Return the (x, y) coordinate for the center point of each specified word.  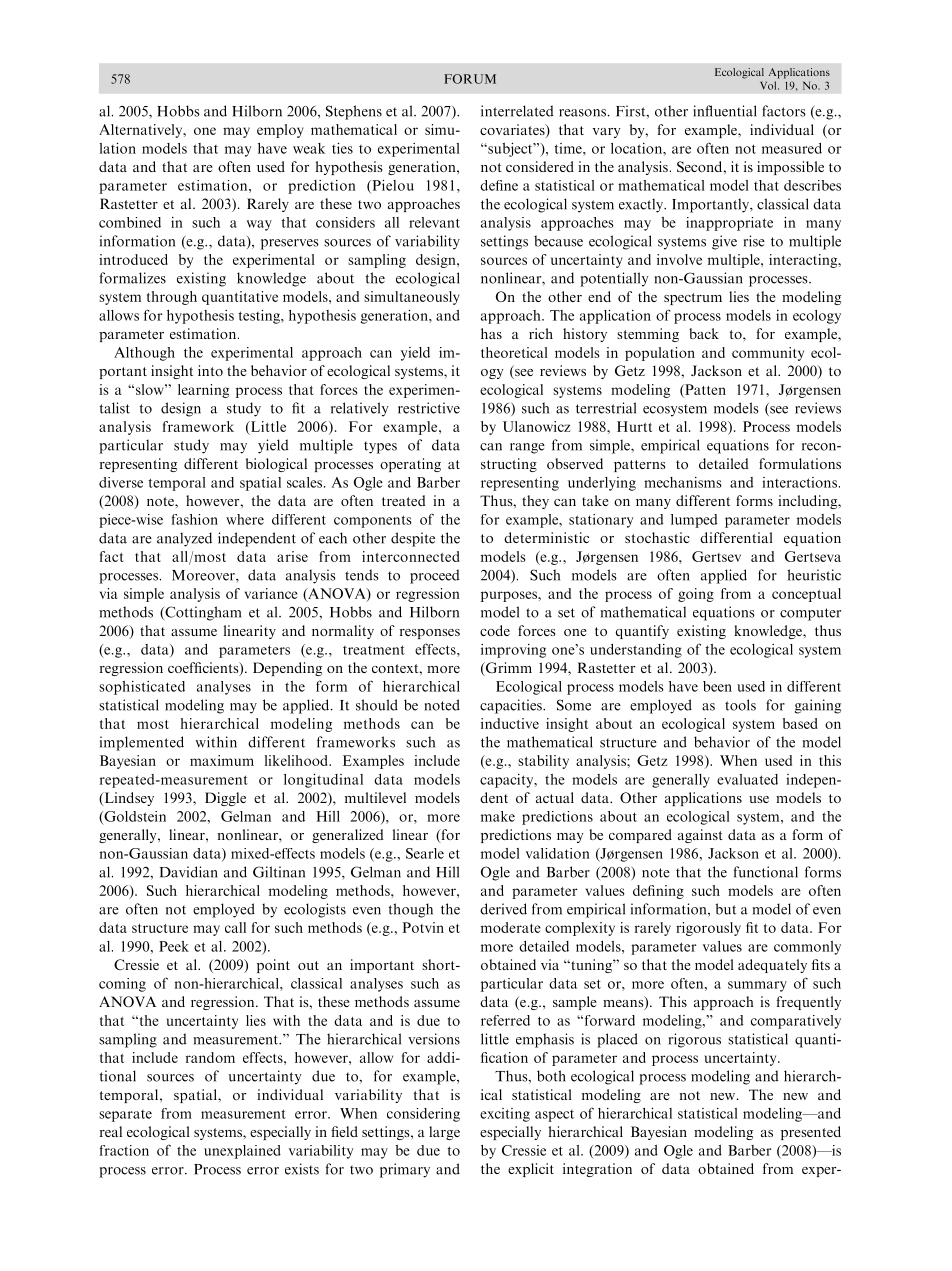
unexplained (242, 1152)
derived (503, 909)
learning (203, 391)
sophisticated (142, 688)
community (768, 354)
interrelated (517, 111)
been (717, 686)
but (725, 909)
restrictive (429, 408)
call (235, 927)
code (495, 630)
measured (792, 148)
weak (309, 148)
